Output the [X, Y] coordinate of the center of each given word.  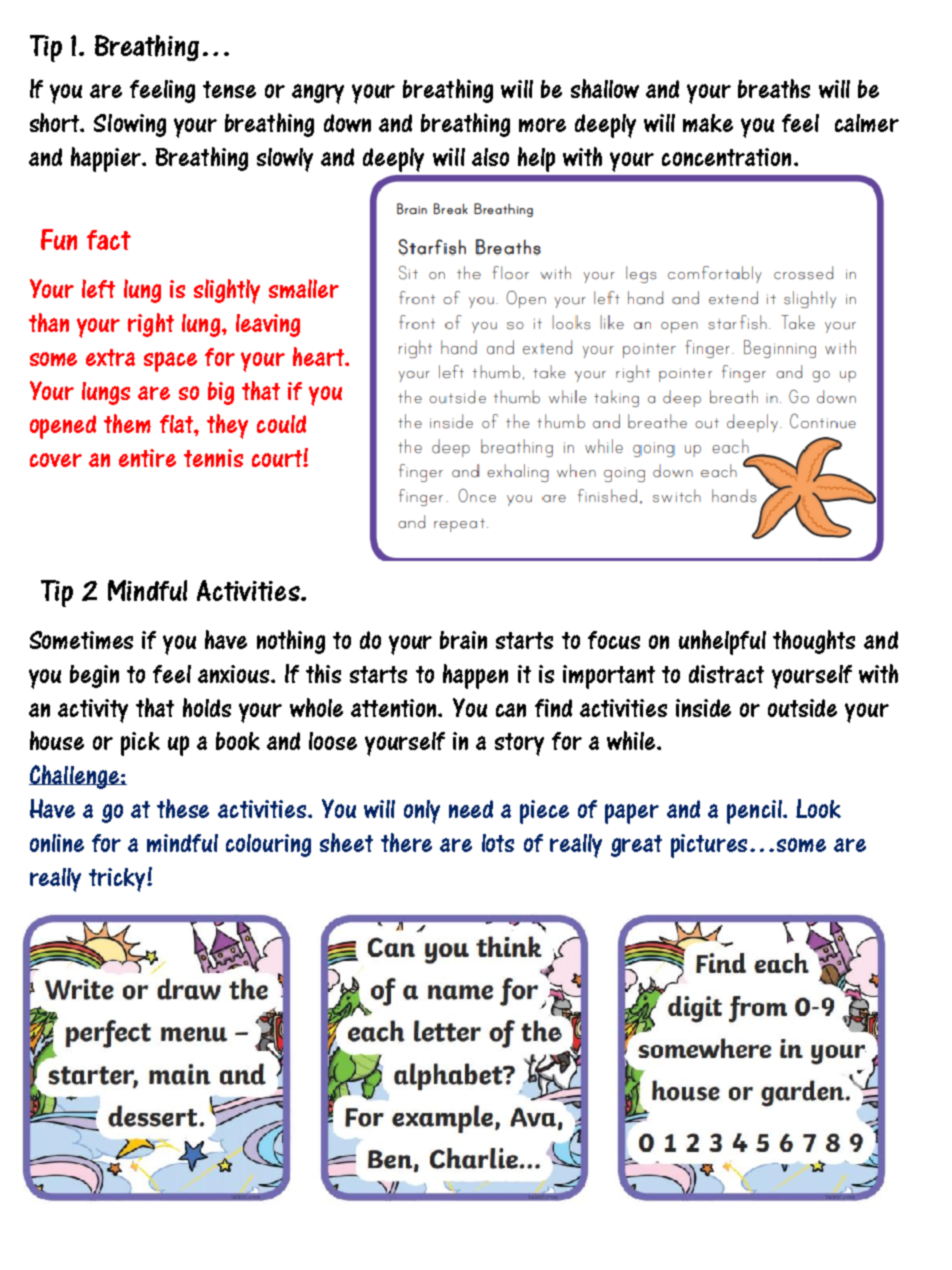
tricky [118, 880]
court [278, 458]
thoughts [814, 642]
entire [147, 458]
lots [498, 843]
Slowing [130, 125]
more [542, 125]
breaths [774, 88]
